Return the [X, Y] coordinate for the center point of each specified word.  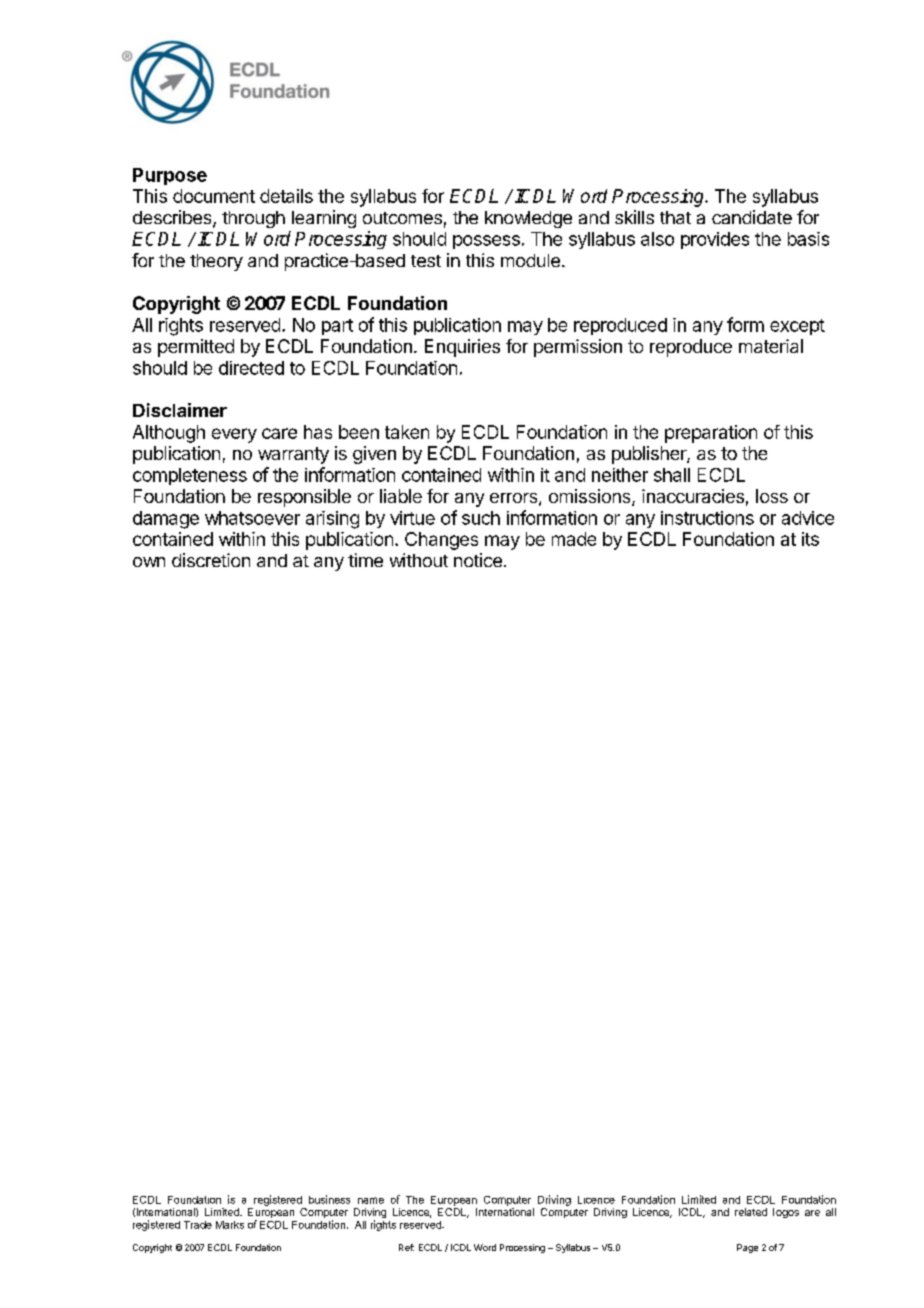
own [149, 562]
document [214, 196]
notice [478, 560]
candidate [752, 217]
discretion [211, 560]
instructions [707, 518]
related [751, 1212]
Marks [230, 1225]
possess [486, 242]
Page [747, 1248]
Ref [406, 1247]
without [419, 560]
